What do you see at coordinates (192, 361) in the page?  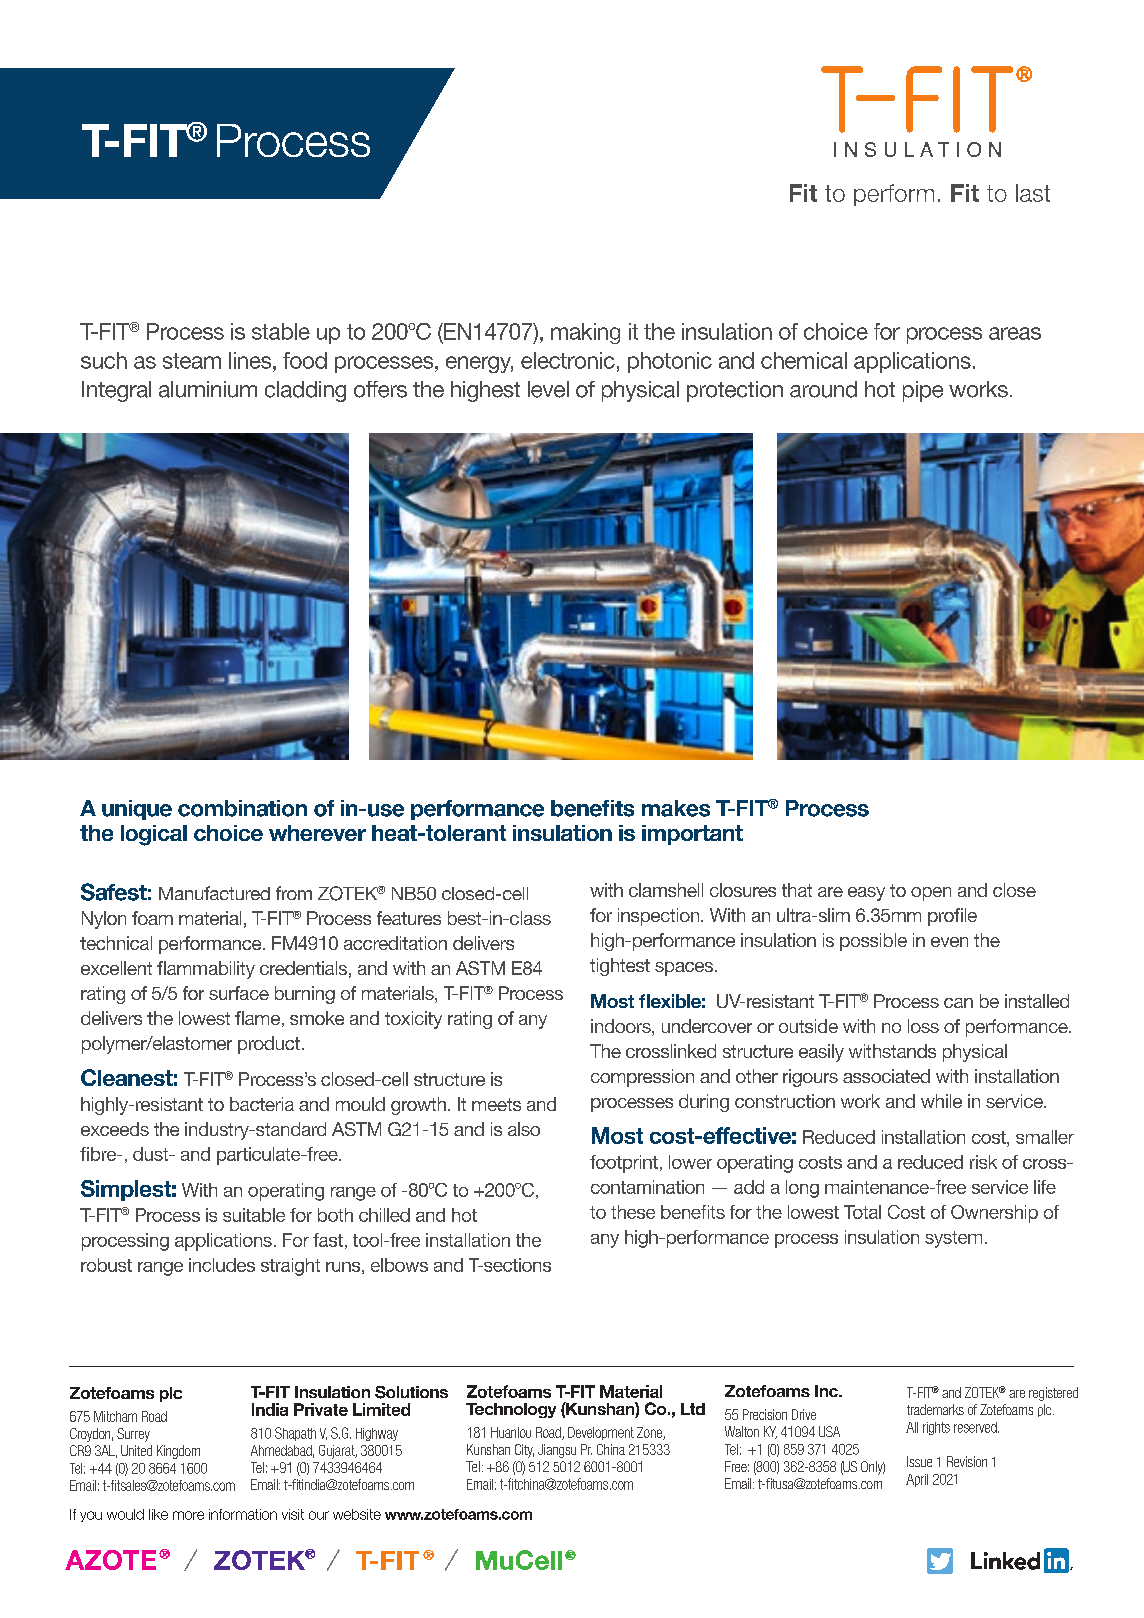 I see `steam` at bounding box center [192, 361].
